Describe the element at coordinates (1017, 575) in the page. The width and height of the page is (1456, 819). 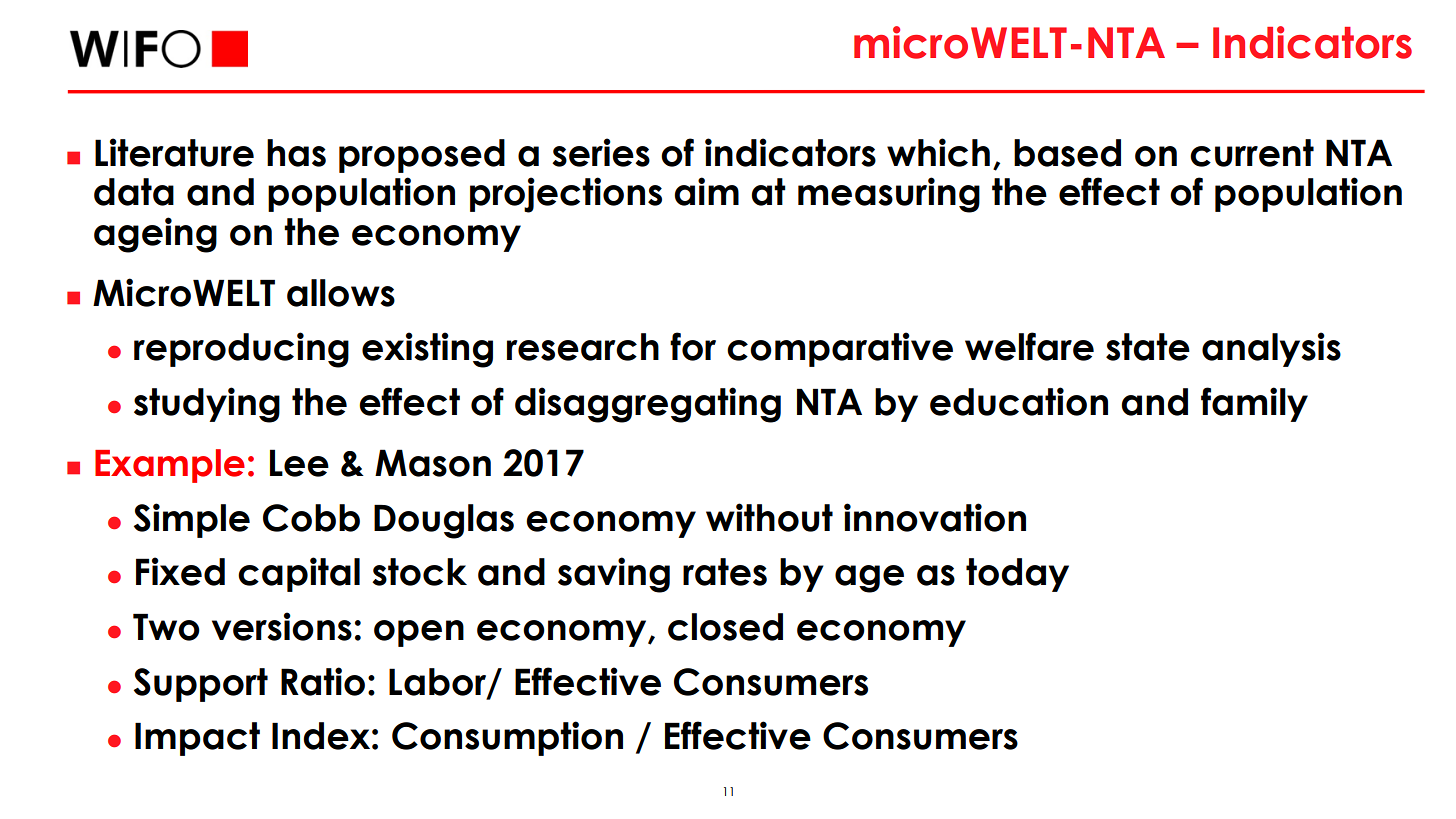
I see `today` at that location.
